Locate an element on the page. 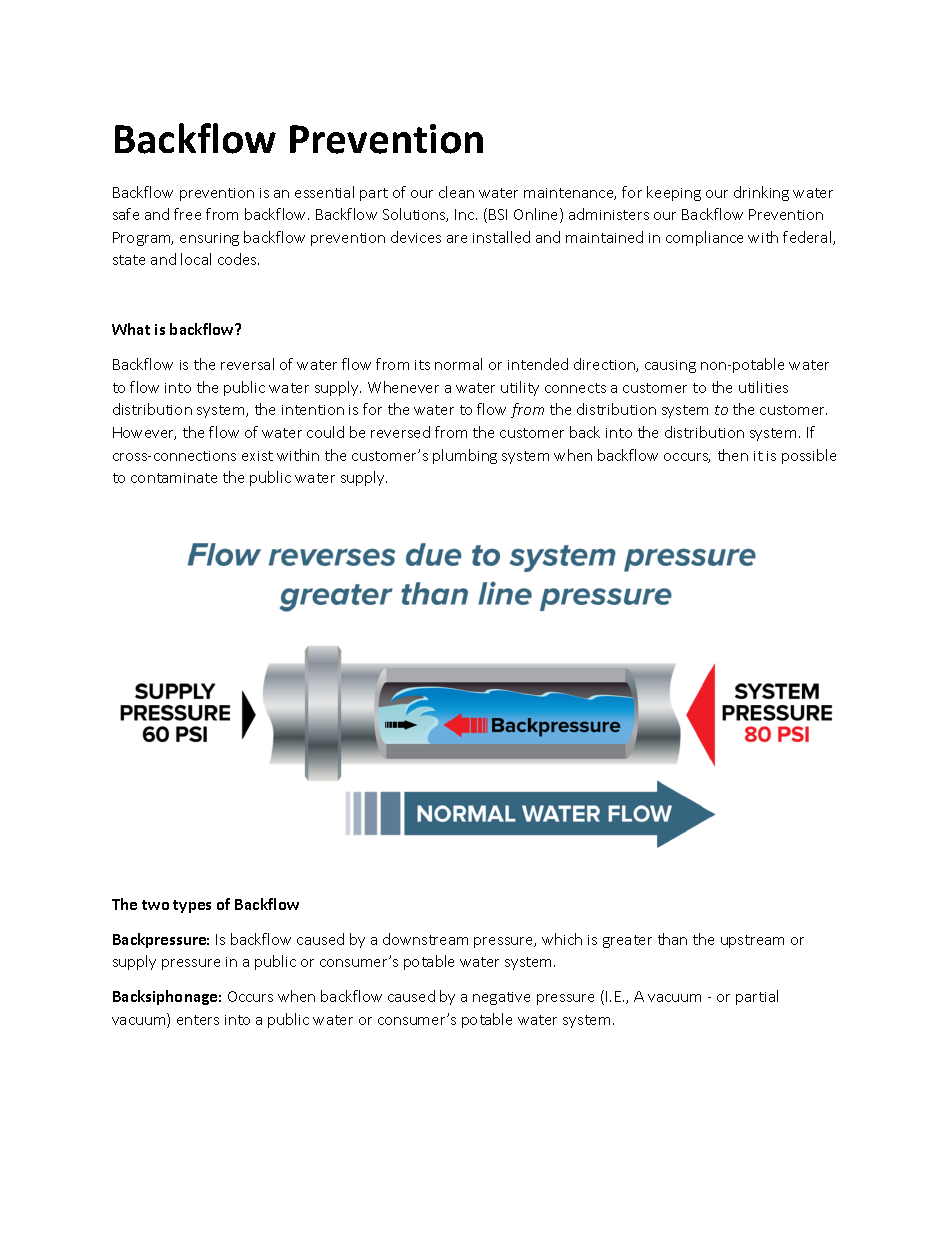  negative is located at coordinates (501, 998).
